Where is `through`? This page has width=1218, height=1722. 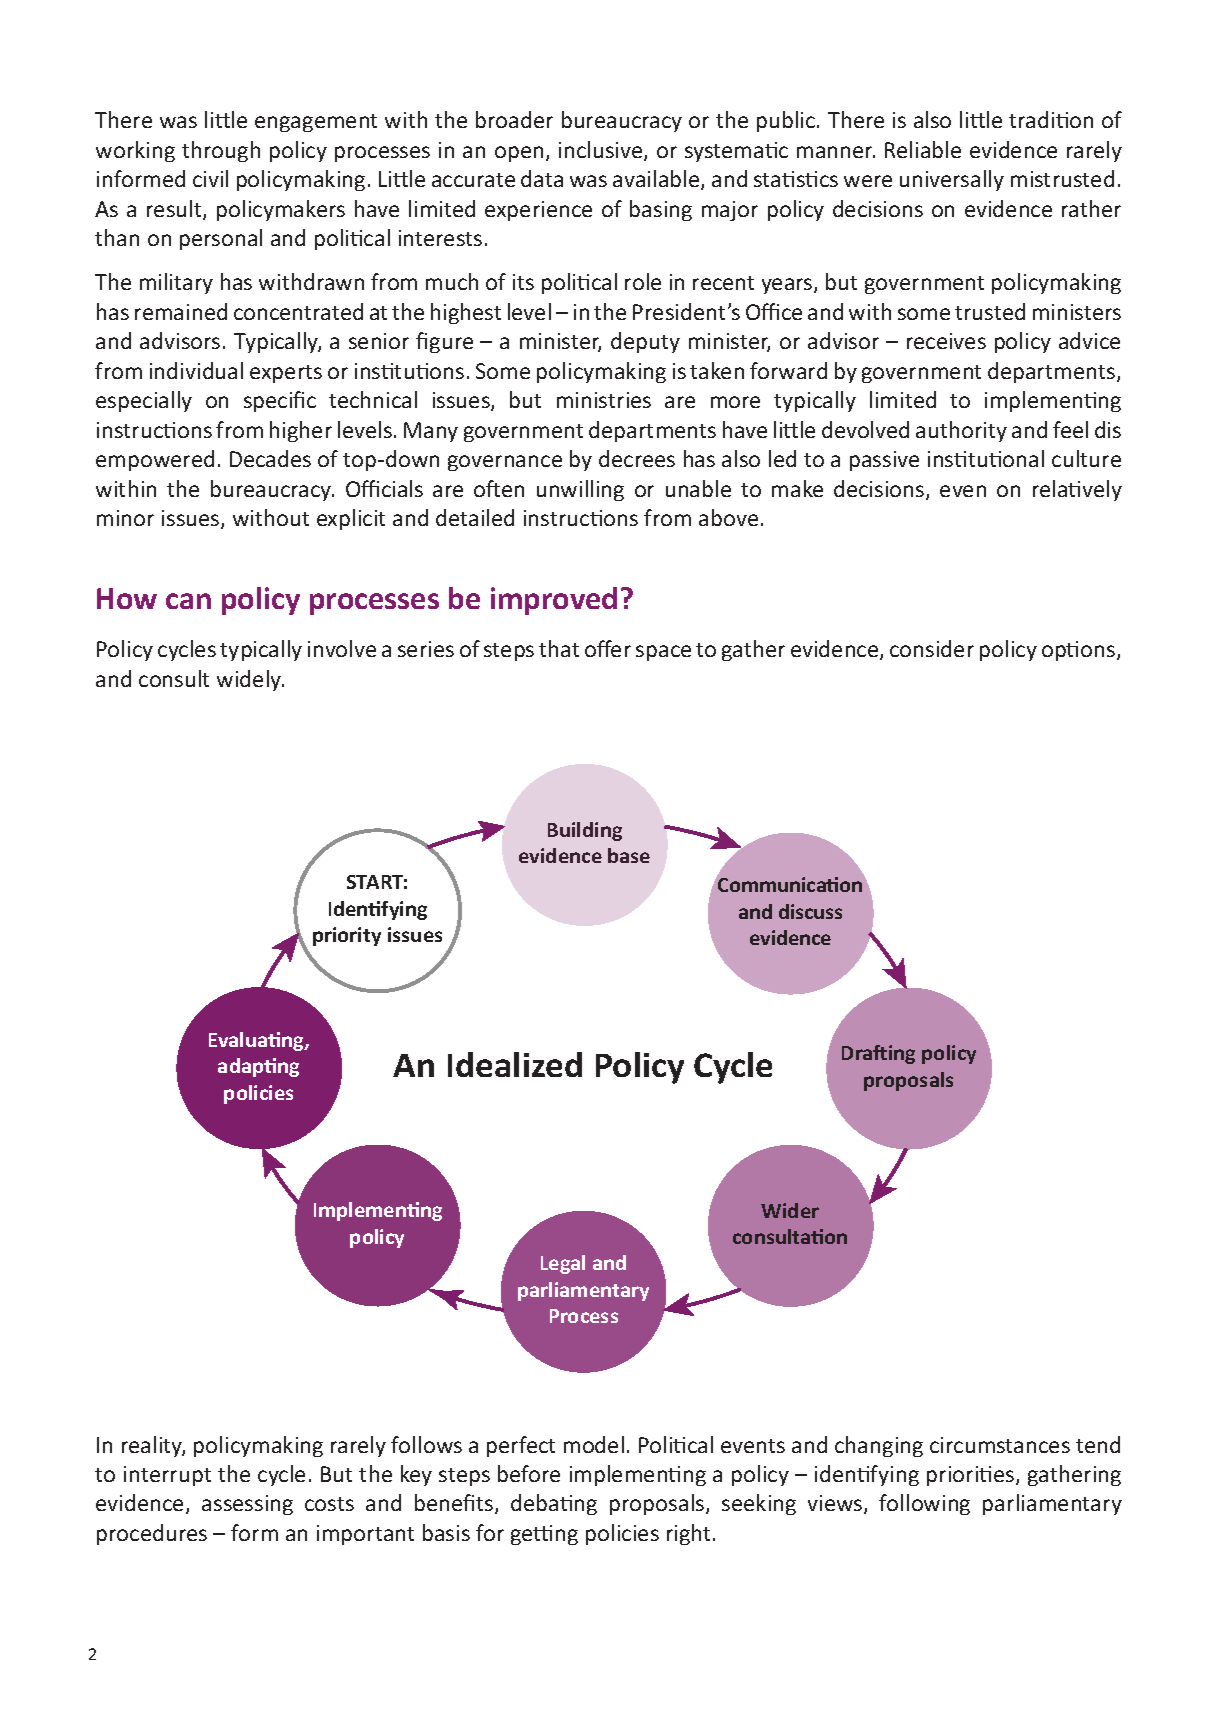
through is located at coordinates (221, 151).
